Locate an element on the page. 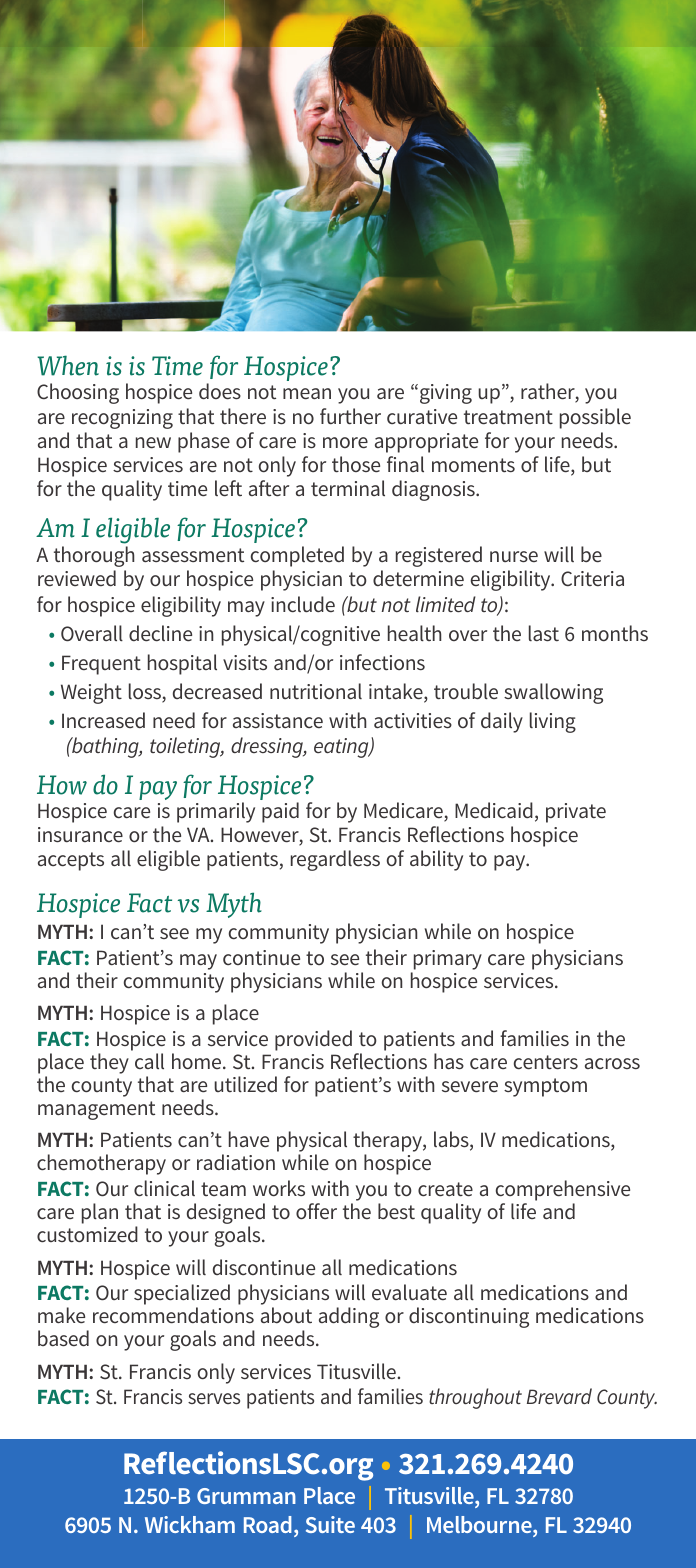 The height and width of the page is (1568, 696). loss is located at coordinates (146, 693).
